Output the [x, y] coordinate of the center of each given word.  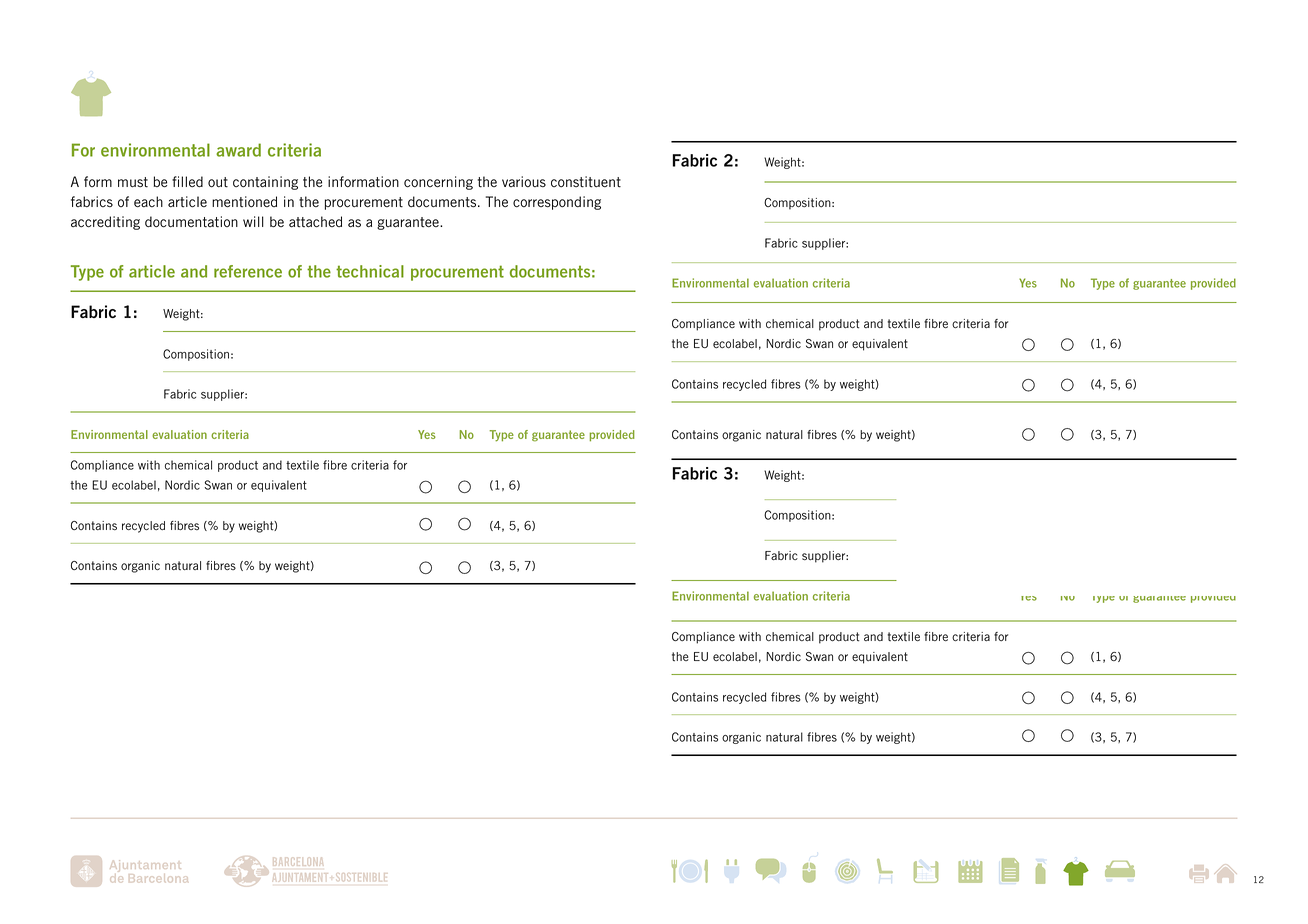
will [253, 221]
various [524, 181]
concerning [438, 183]
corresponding [557, 203]
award [238, 150]
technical [370, 271]
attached [315, 222]
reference [248, 271]
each [148, 201]
